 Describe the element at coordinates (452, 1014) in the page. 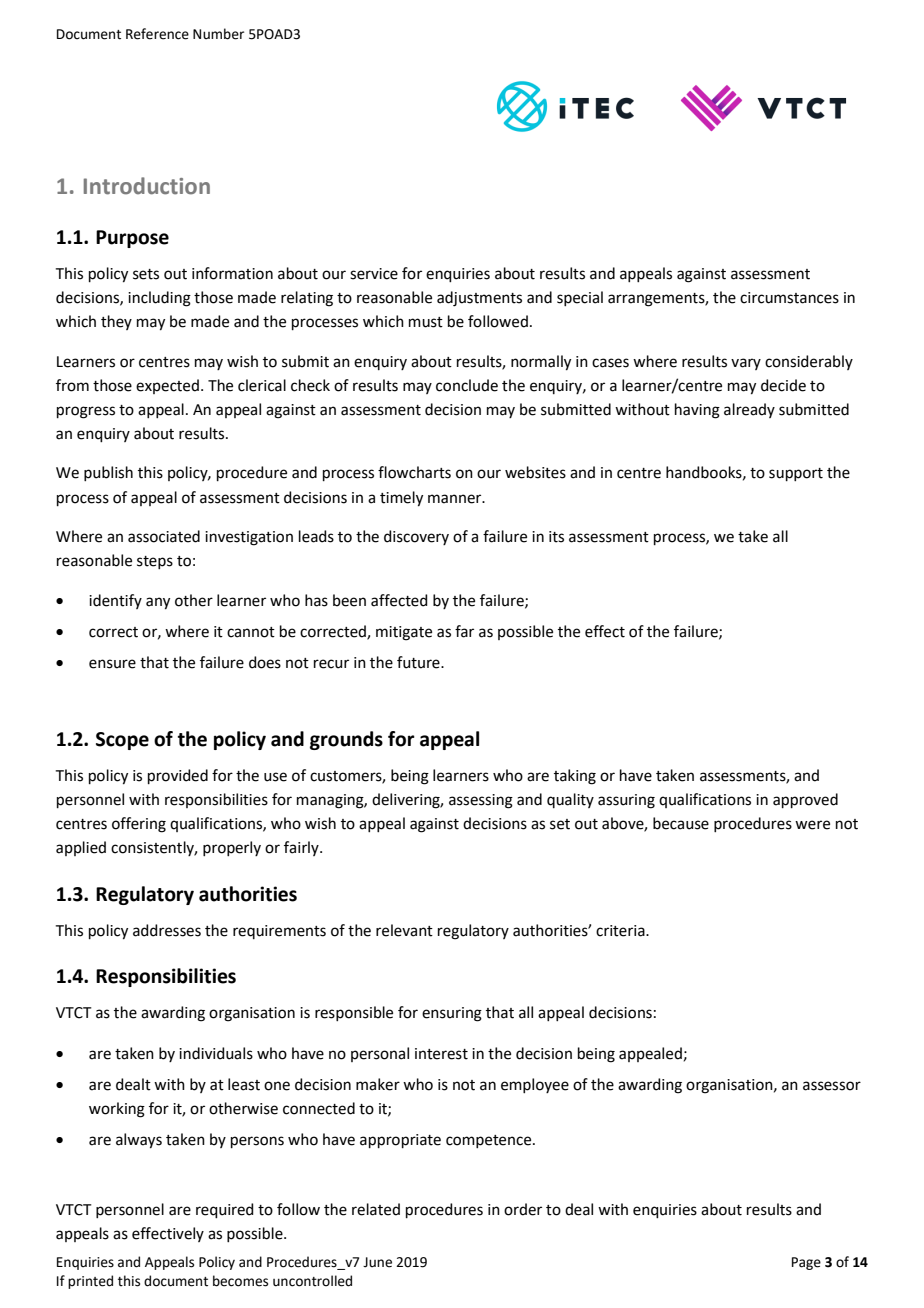

I see `ensuring` at that location.
